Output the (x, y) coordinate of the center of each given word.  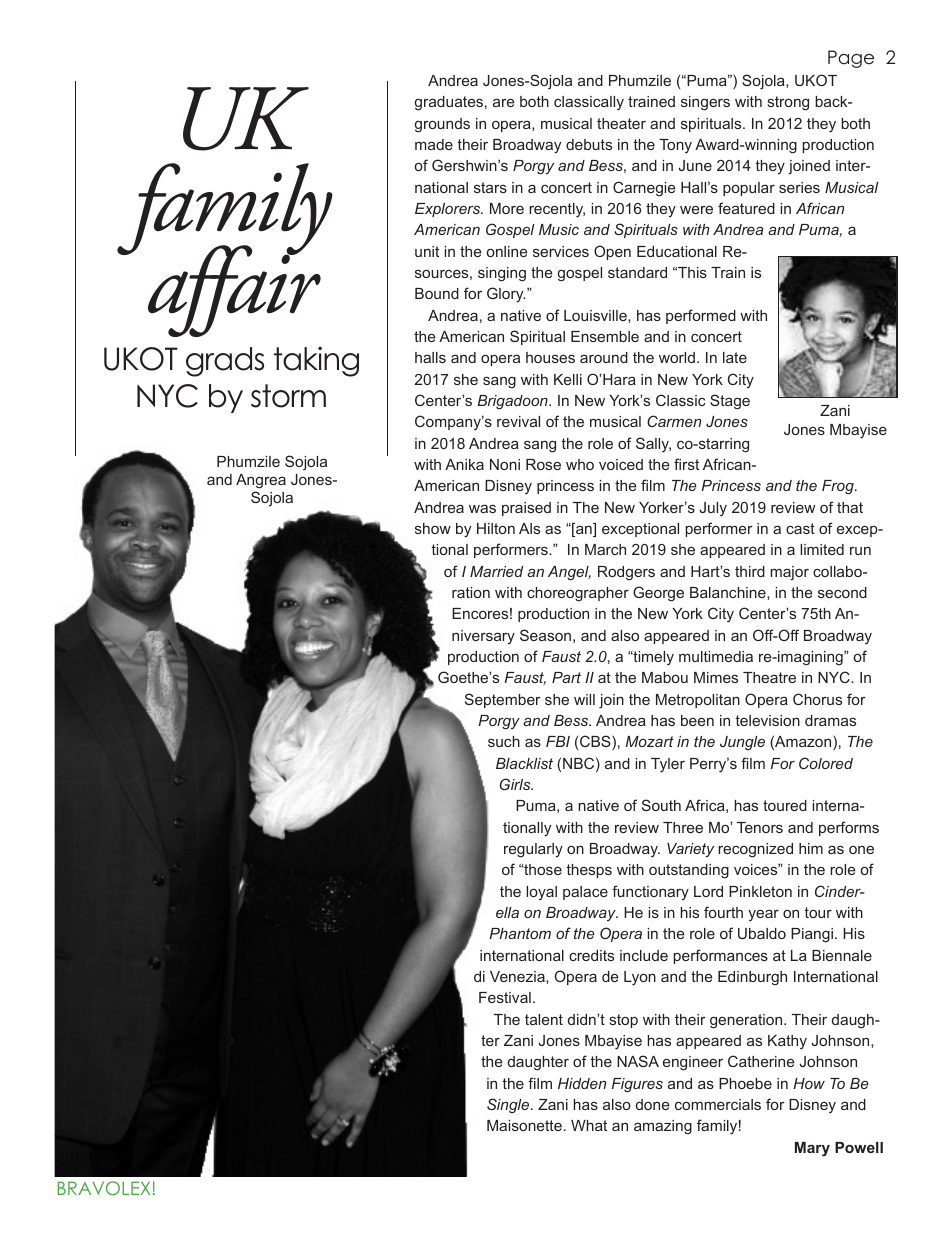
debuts (589, 144)
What (589, 1125)
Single (509, 1105)
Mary (812, 1149)
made (434, 144)
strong (788, 103)
